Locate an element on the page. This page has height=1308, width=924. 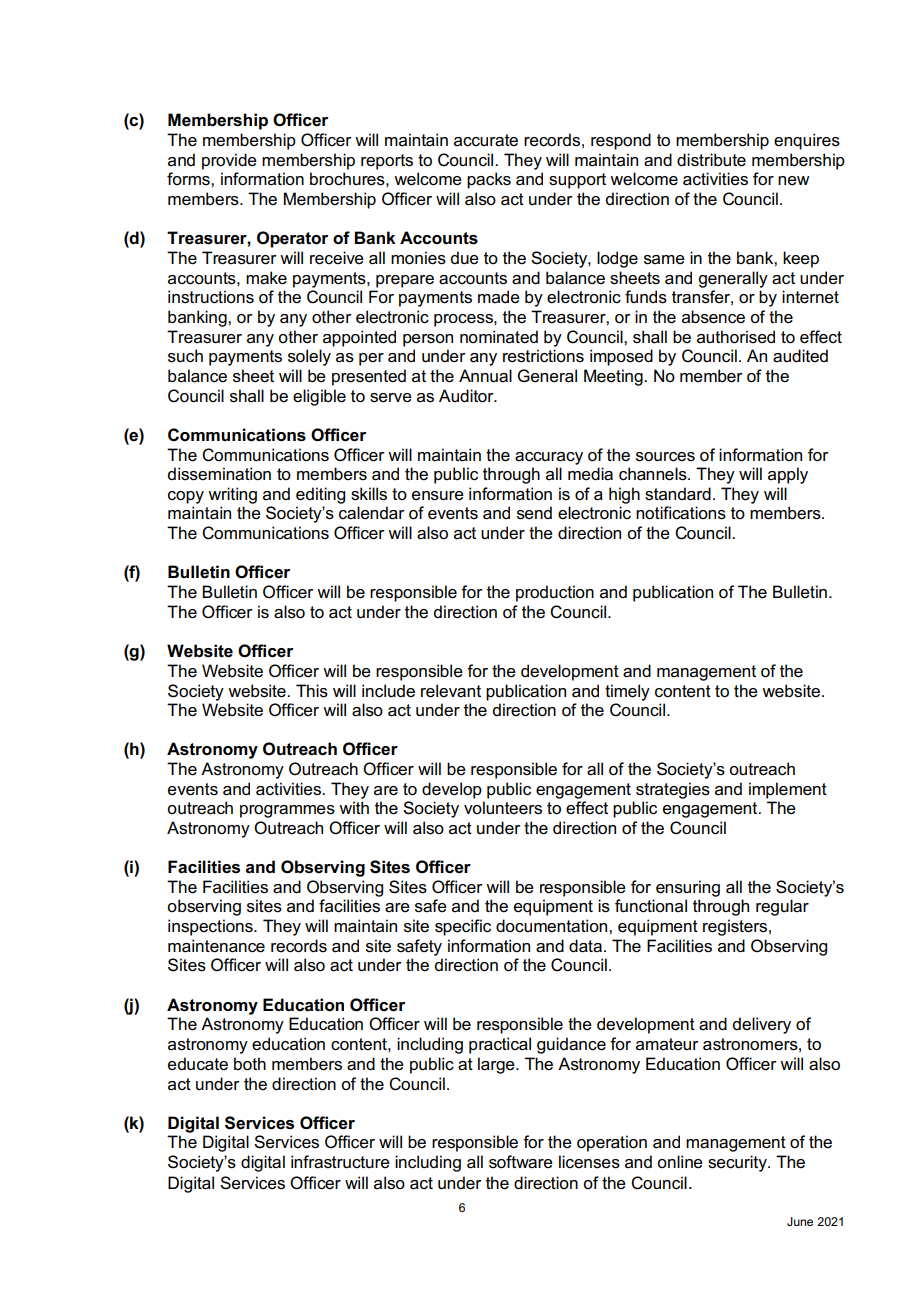
send is located at coordinates (534, 513).
